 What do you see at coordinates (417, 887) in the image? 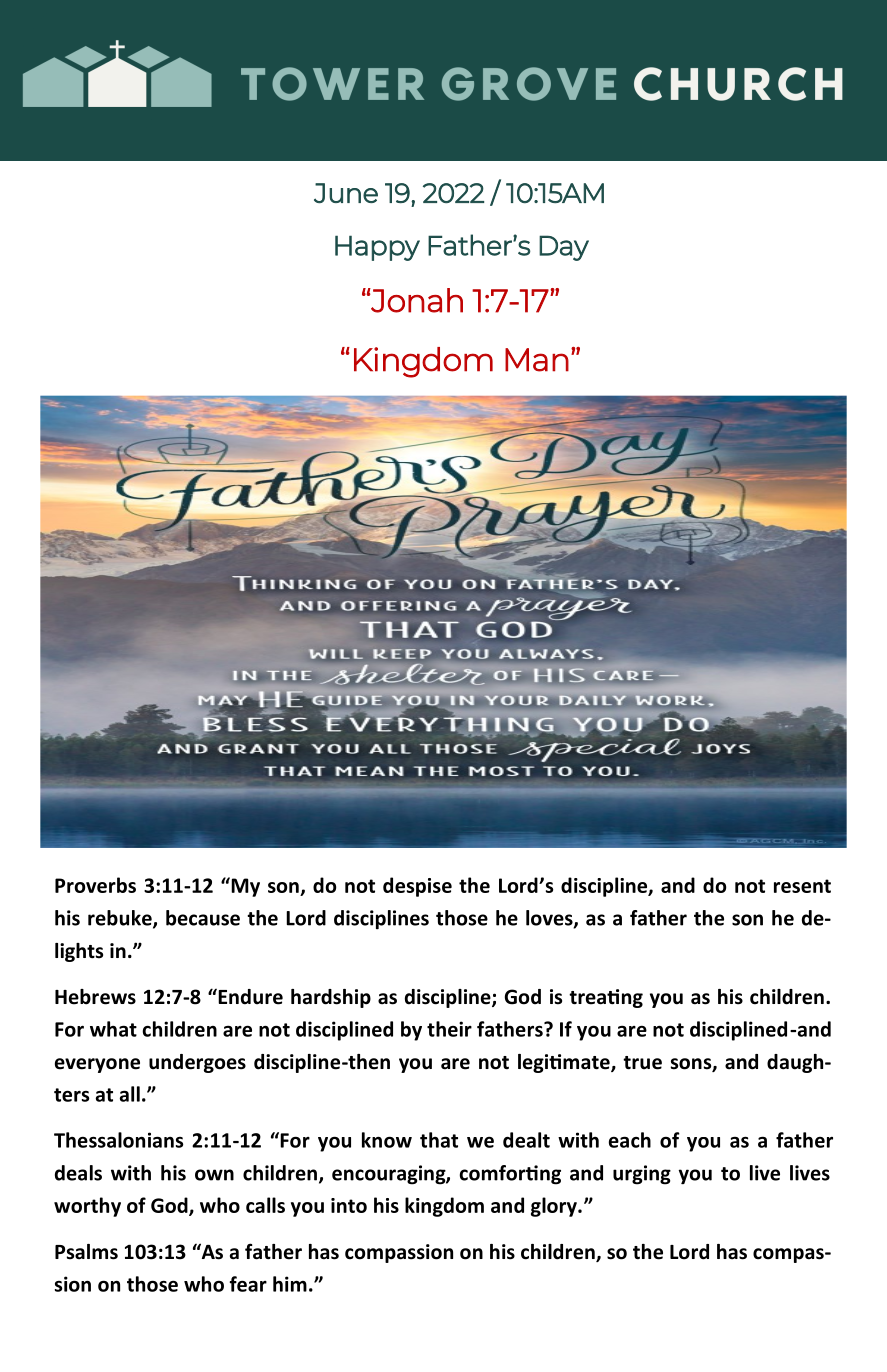
I see `despise` at bounding box center [417, 887].
